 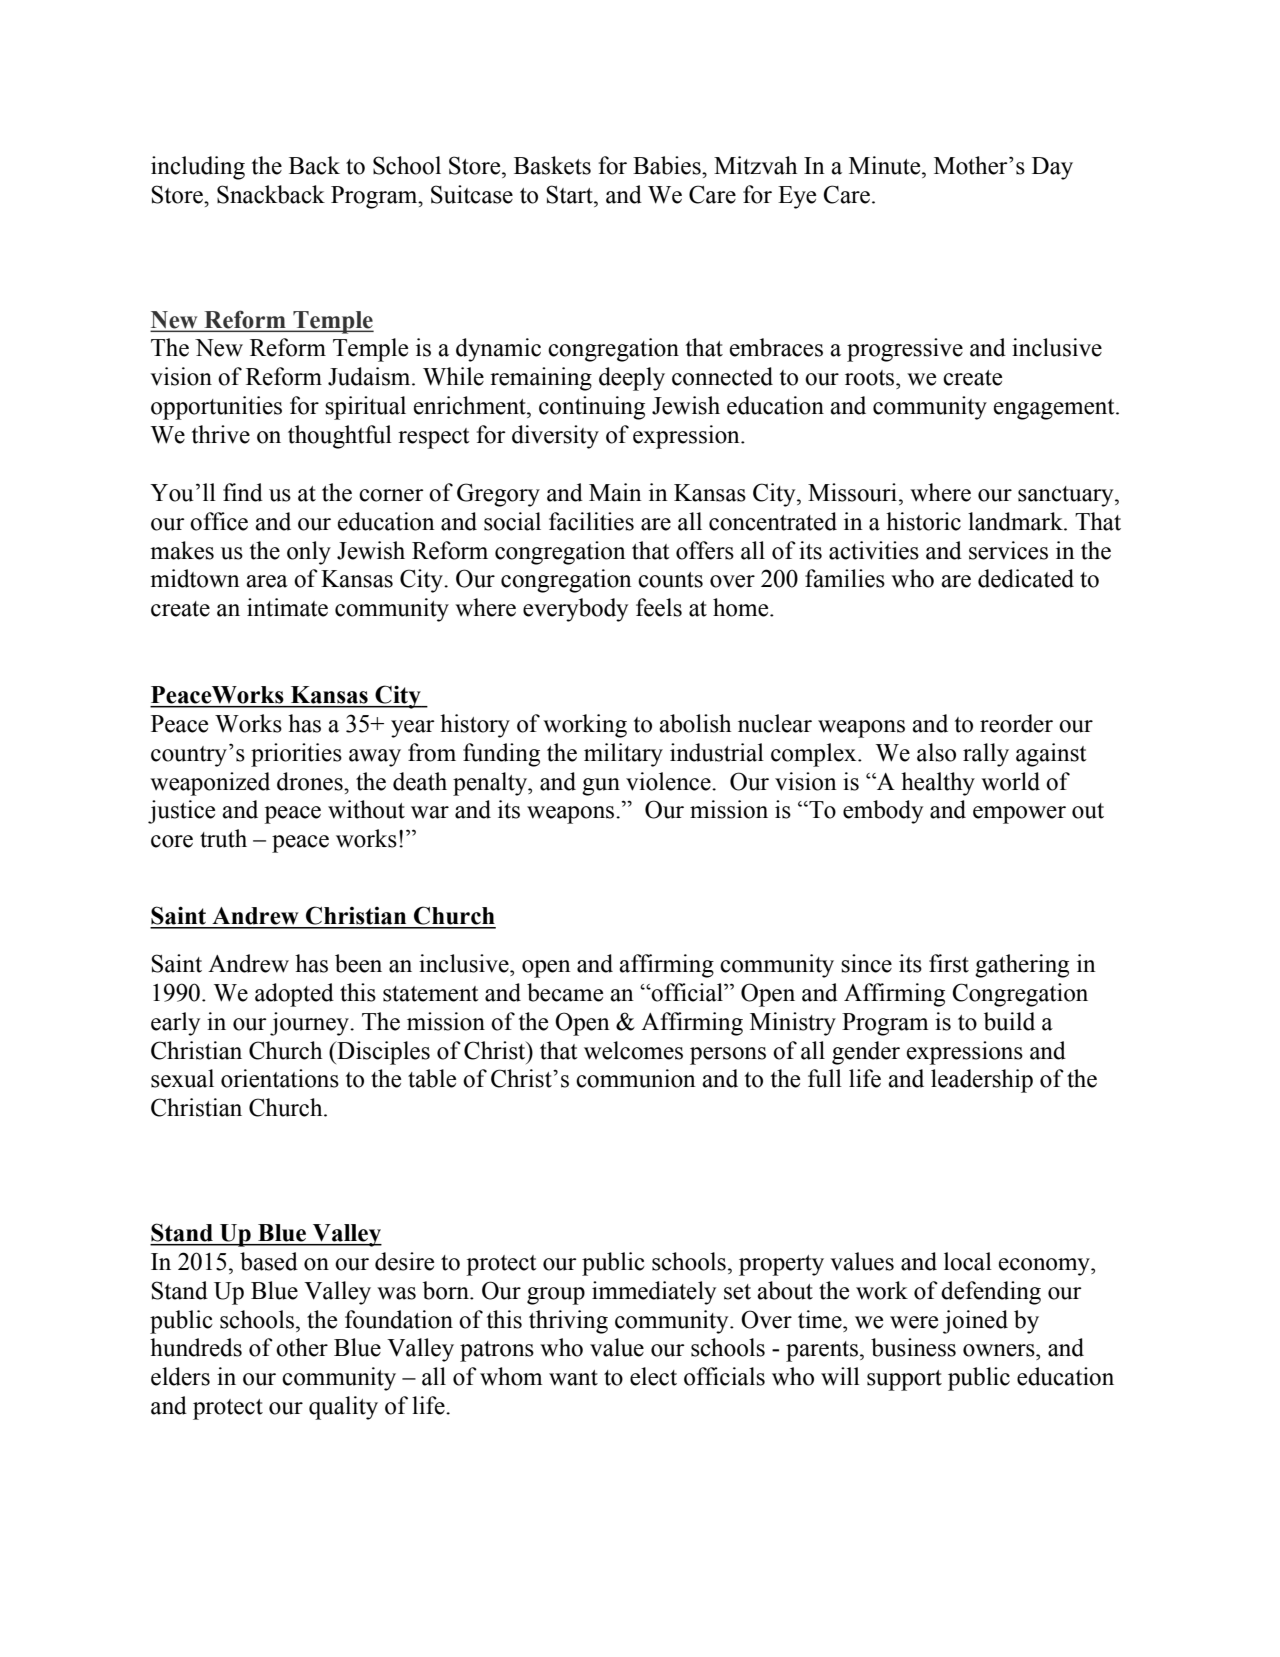 I want to click on support, so click(x=904, y=1380).
